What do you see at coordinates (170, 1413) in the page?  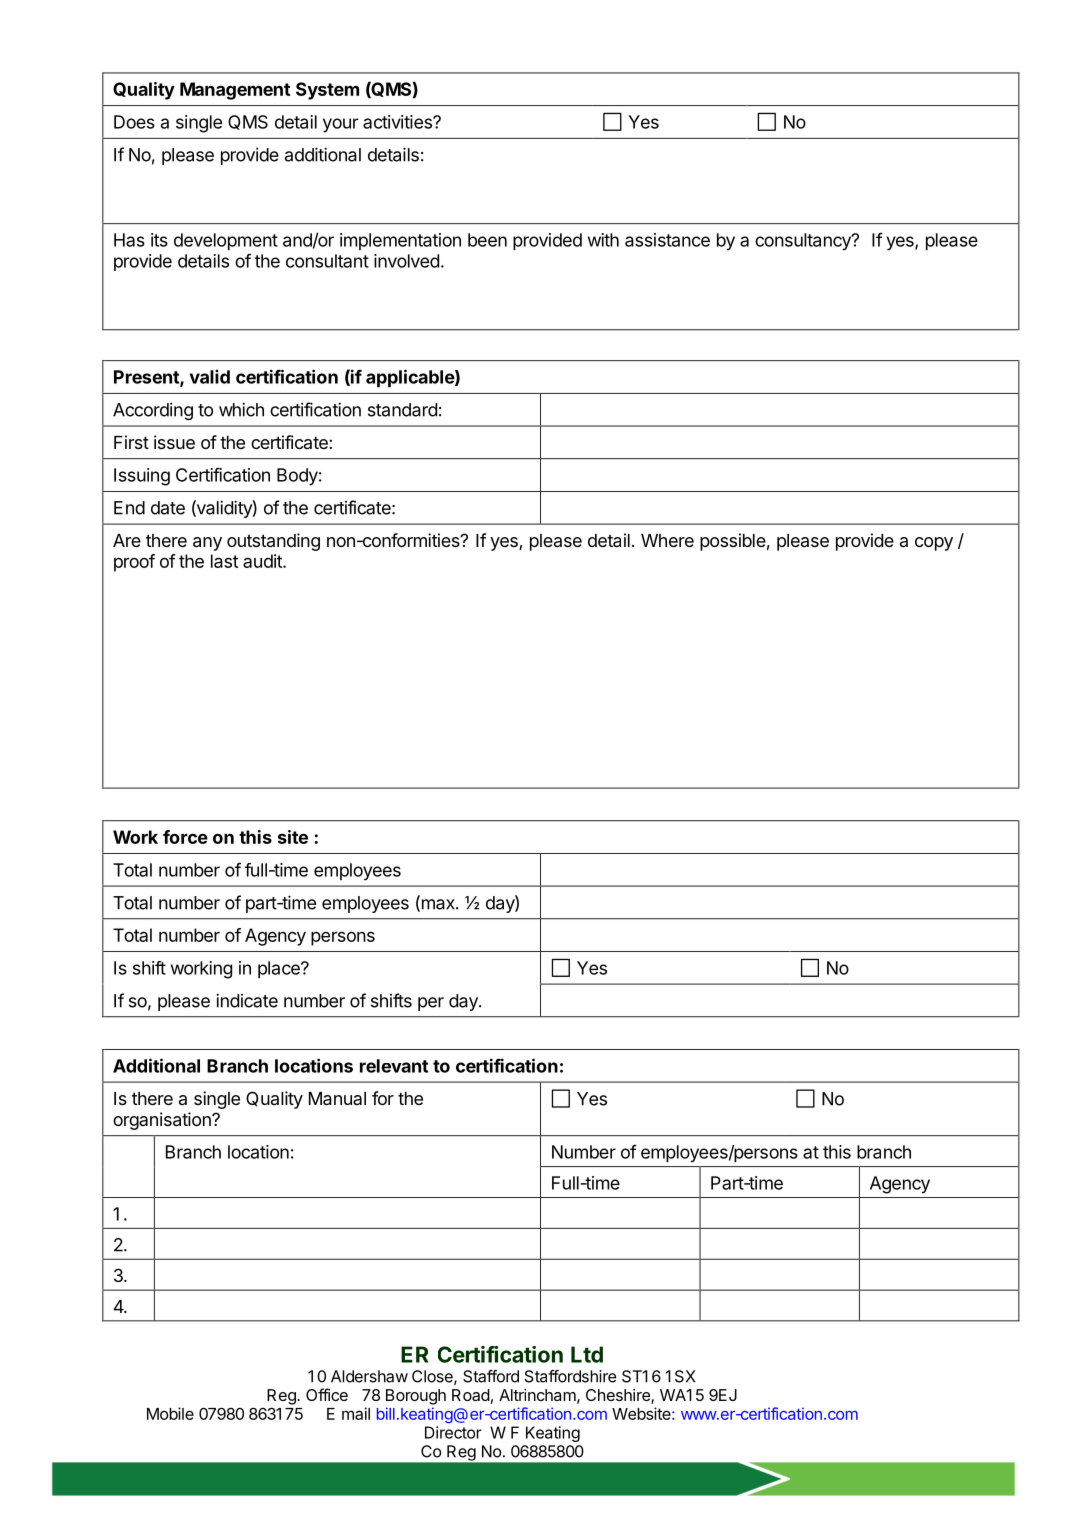 I see `Mobile` at bounding box center [170, 1413].
